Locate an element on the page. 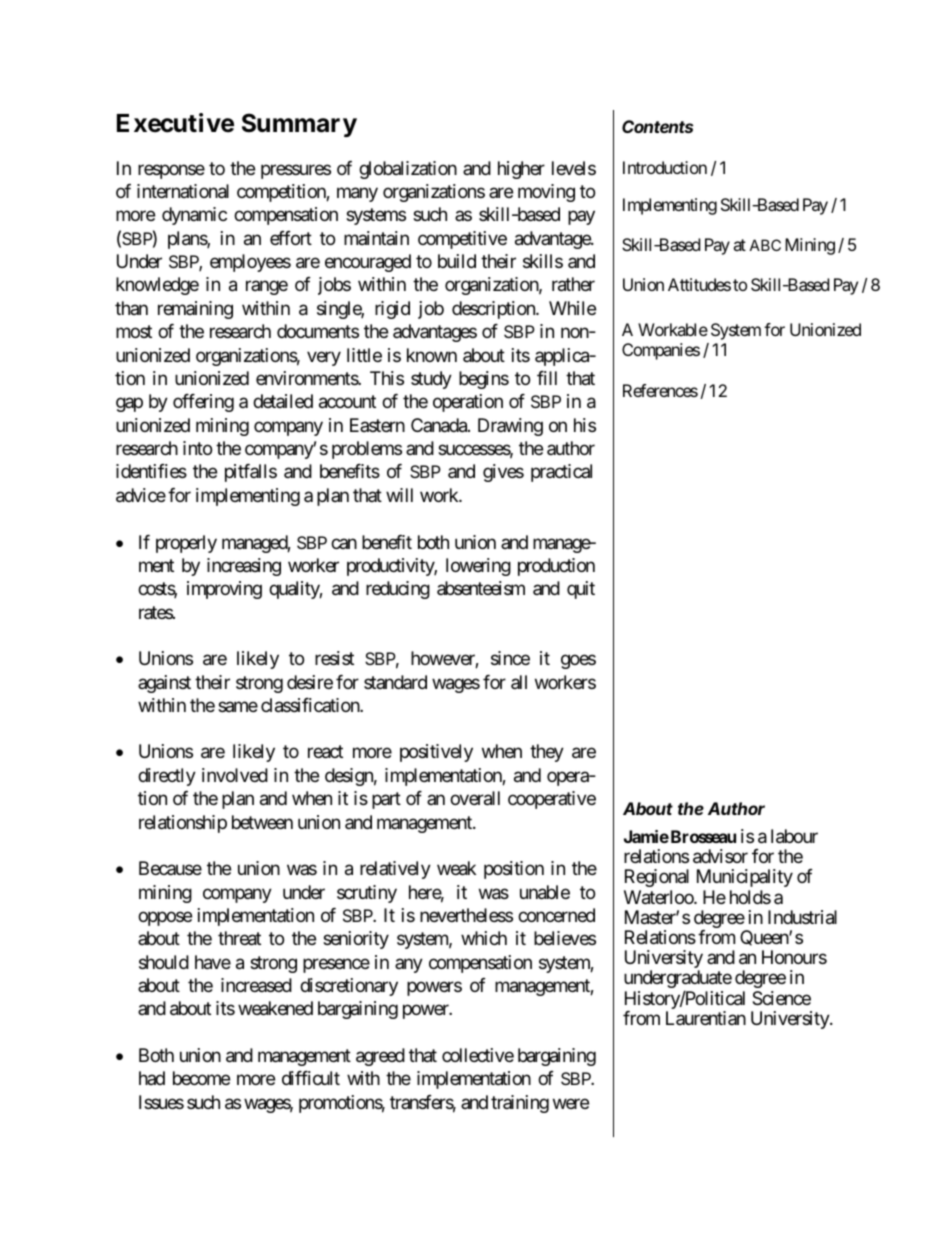 The height and width of the document is (1233, 952). offering is located at coordinates (203, 403).
